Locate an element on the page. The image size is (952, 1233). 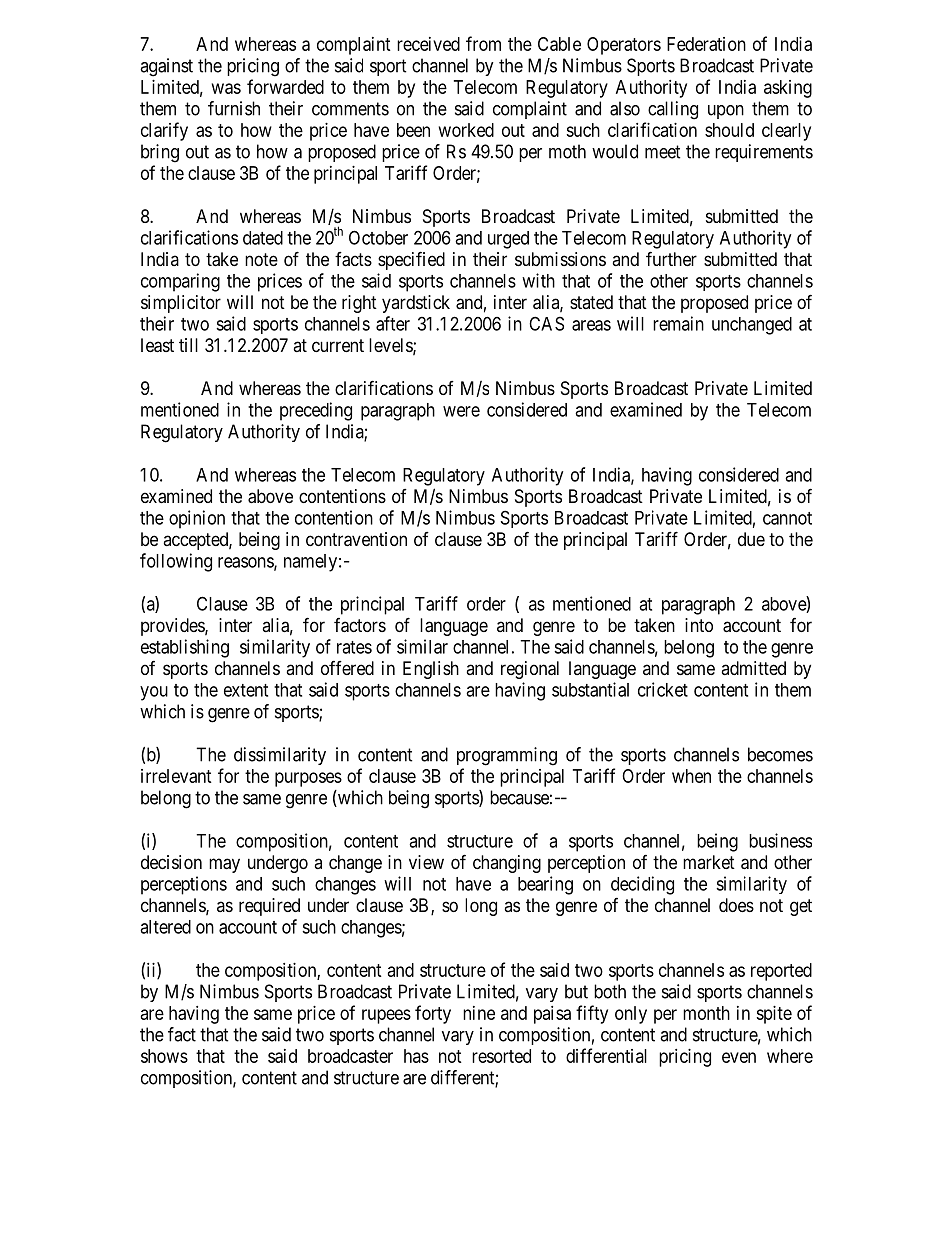
shows is located at coordinates (164, 1056).
